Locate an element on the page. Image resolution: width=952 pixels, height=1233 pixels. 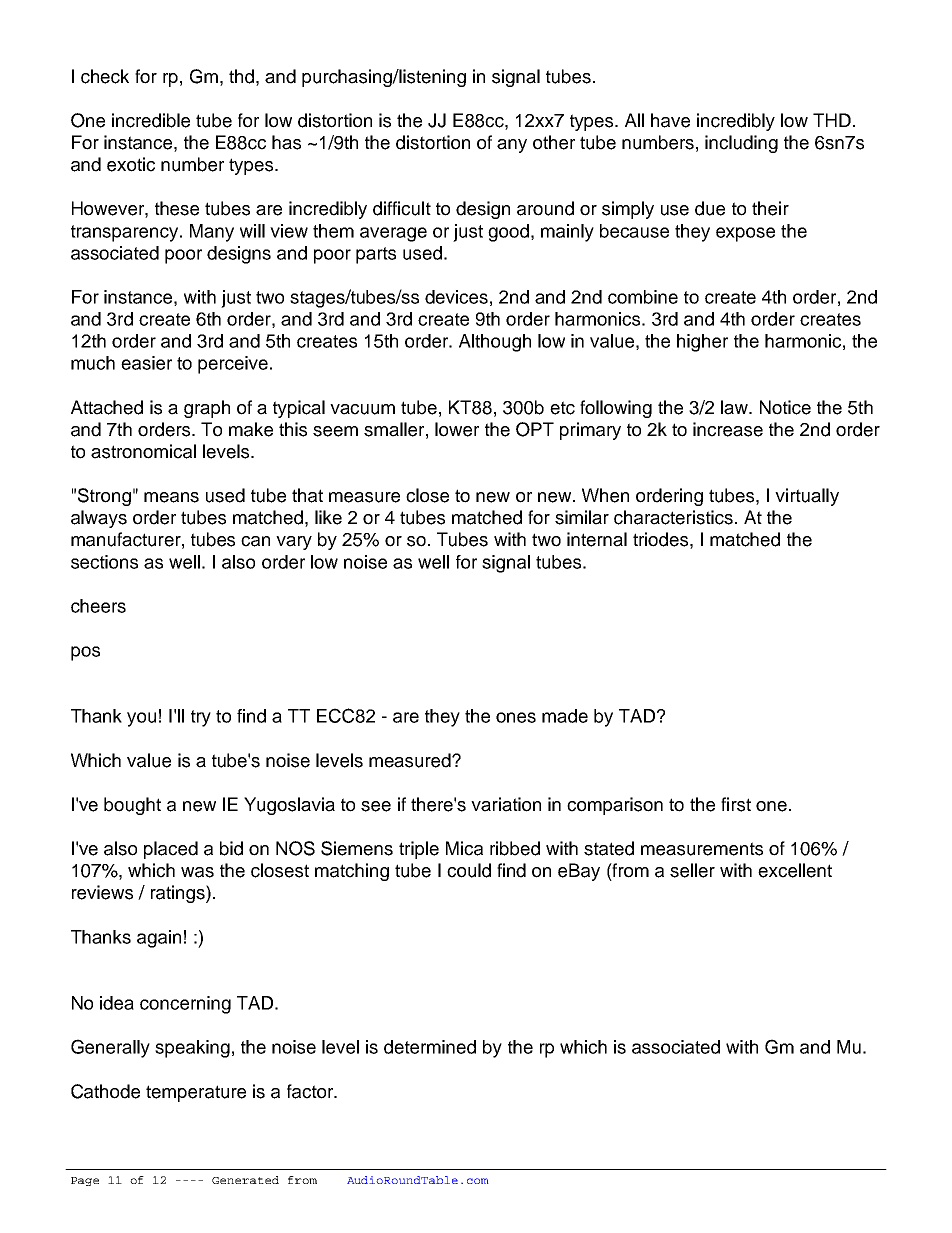
increase is located at coordinates (728, 429).
